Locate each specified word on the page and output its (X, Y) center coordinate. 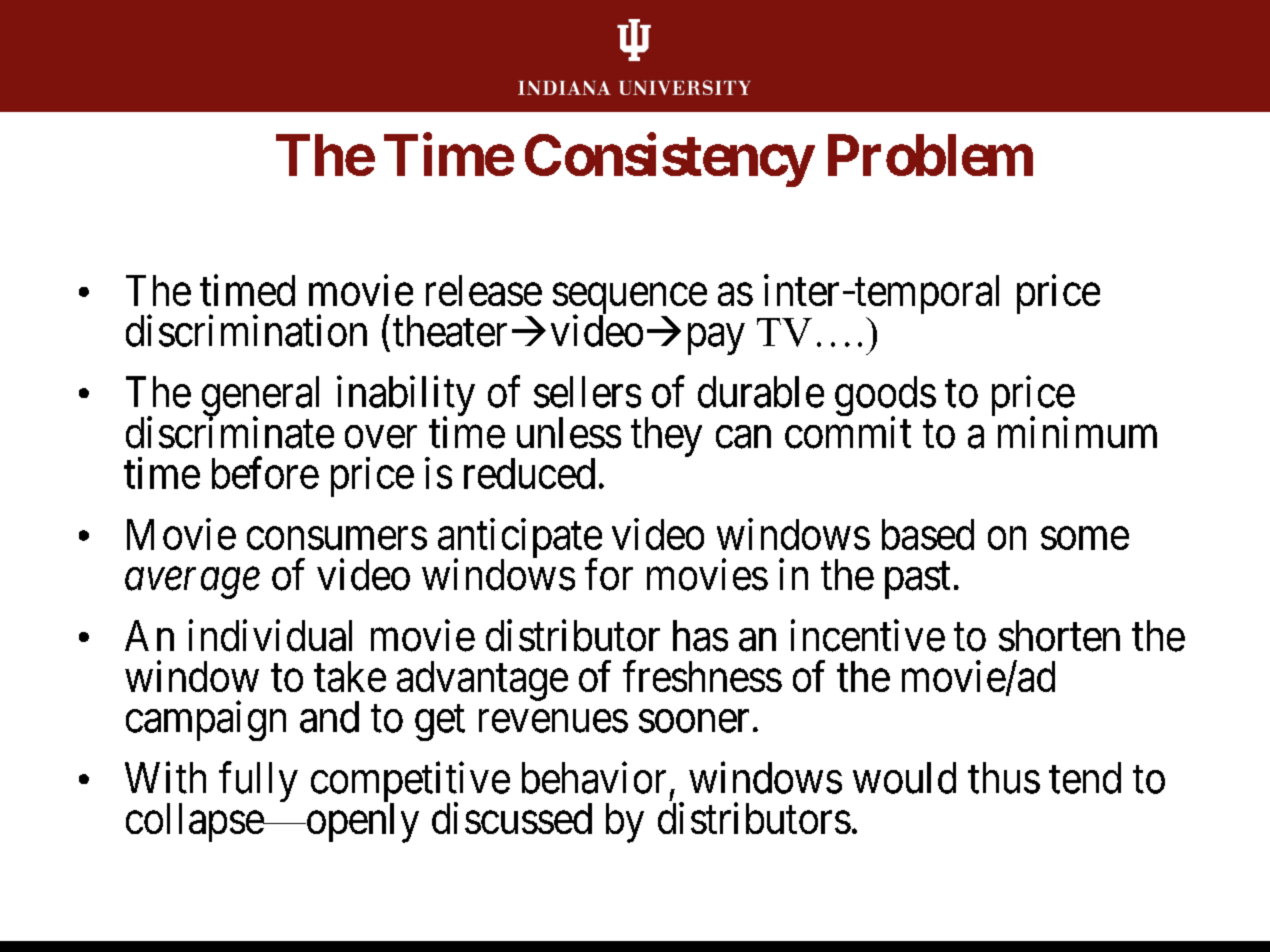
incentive (868, 636)
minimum (1077, 432)
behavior (594, 778)
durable (761, 392)
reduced (529, 473)
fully (258, 782)
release (484, 290)
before (265, 473)
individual (270, 636)
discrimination (246, 331)
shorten (1059, 636)
